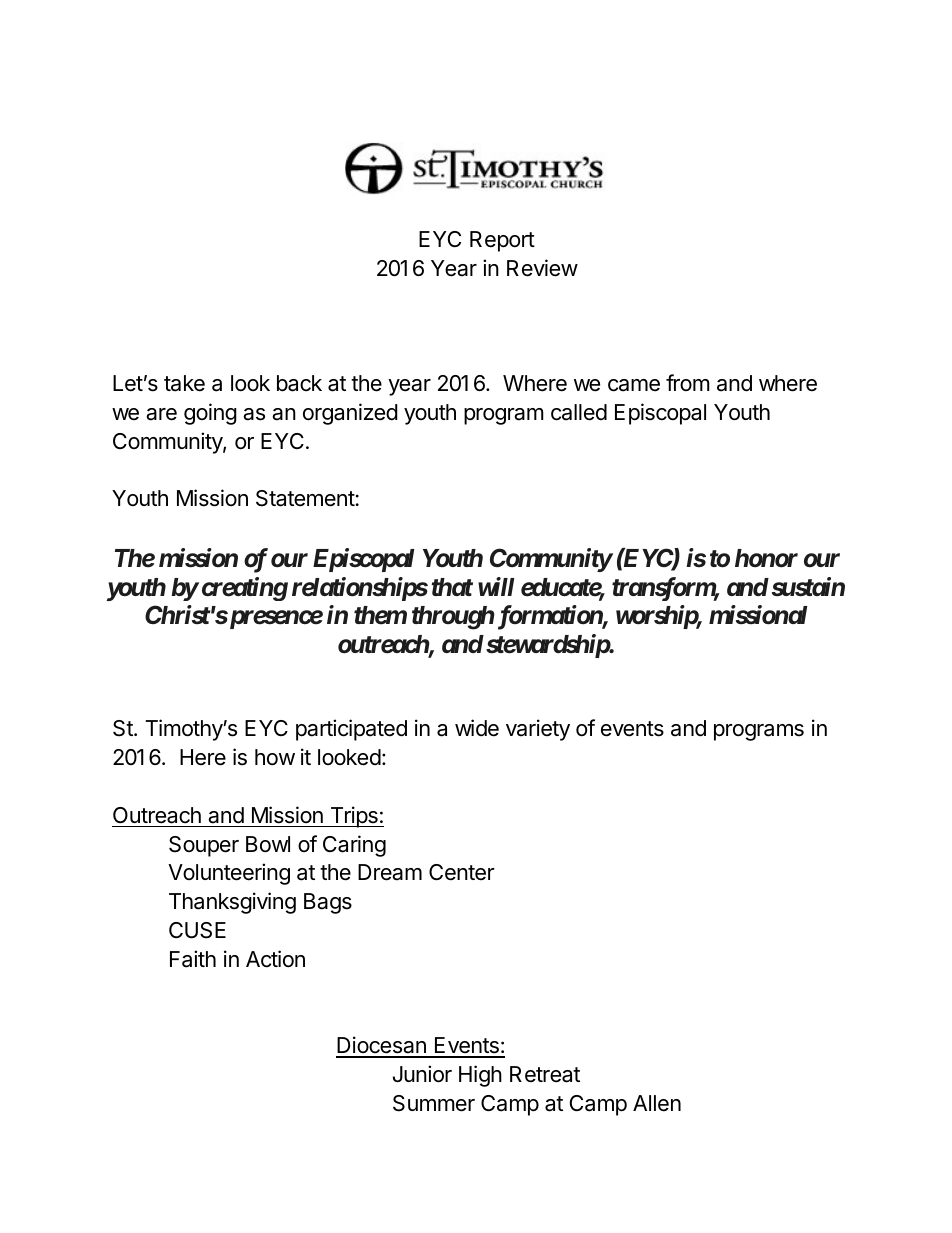 Image resolution: width=952 pixels, height=1233 pixels. I want to click on from, so click(688, 382).
